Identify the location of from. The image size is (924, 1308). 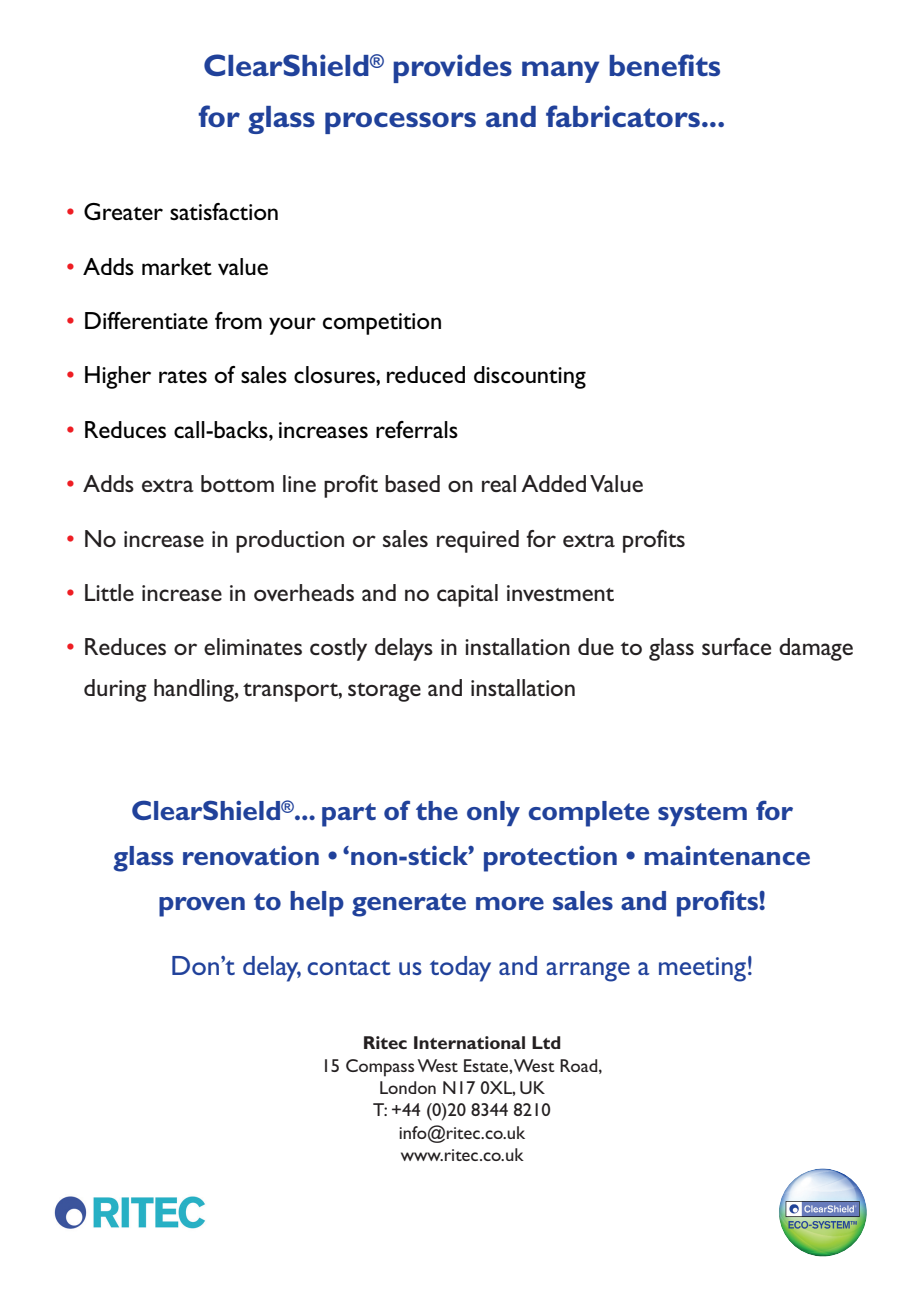
(238, 320).
